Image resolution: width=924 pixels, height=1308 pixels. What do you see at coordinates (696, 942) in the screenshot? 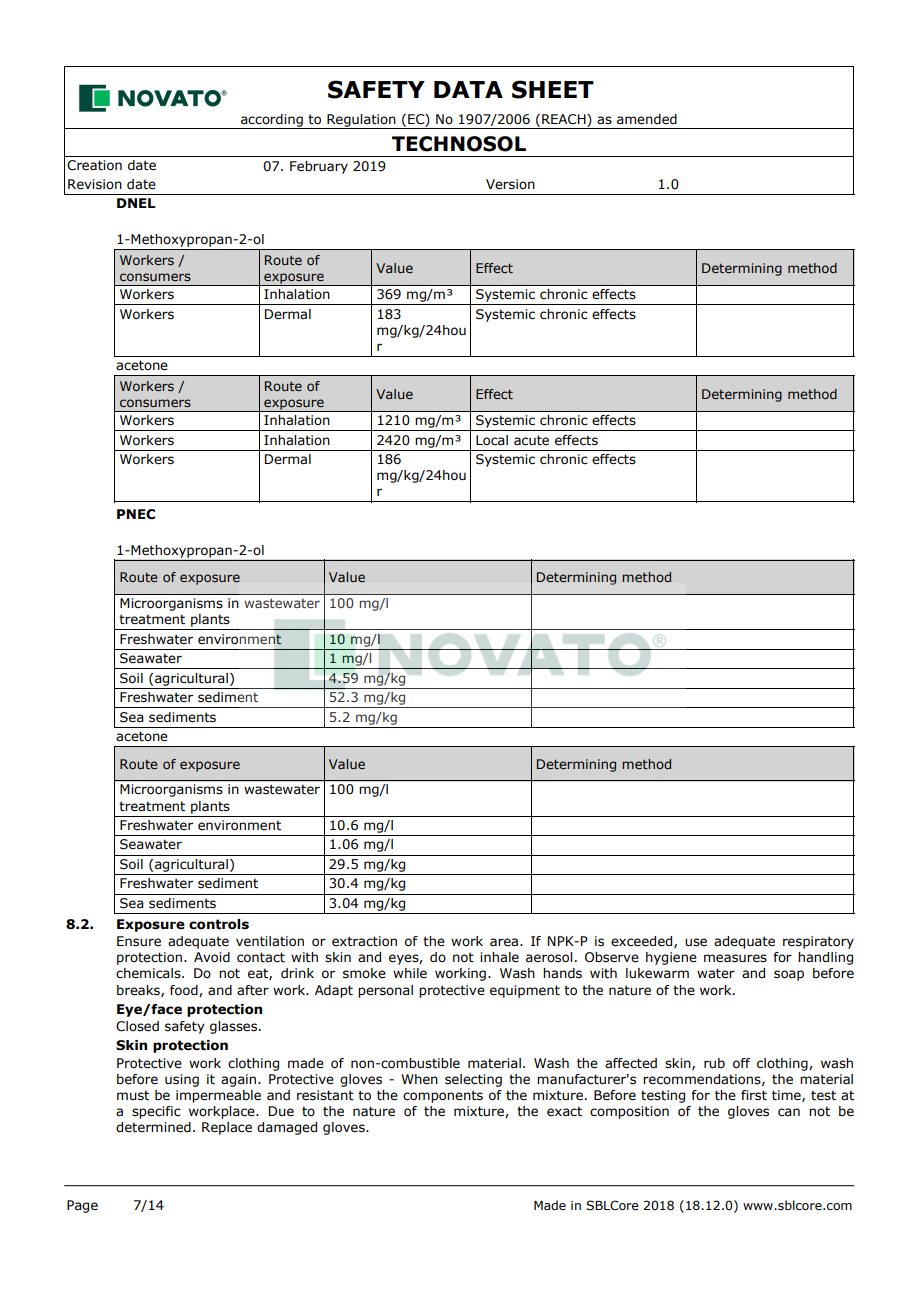
I see `use` at bounding box center [696, 942].
